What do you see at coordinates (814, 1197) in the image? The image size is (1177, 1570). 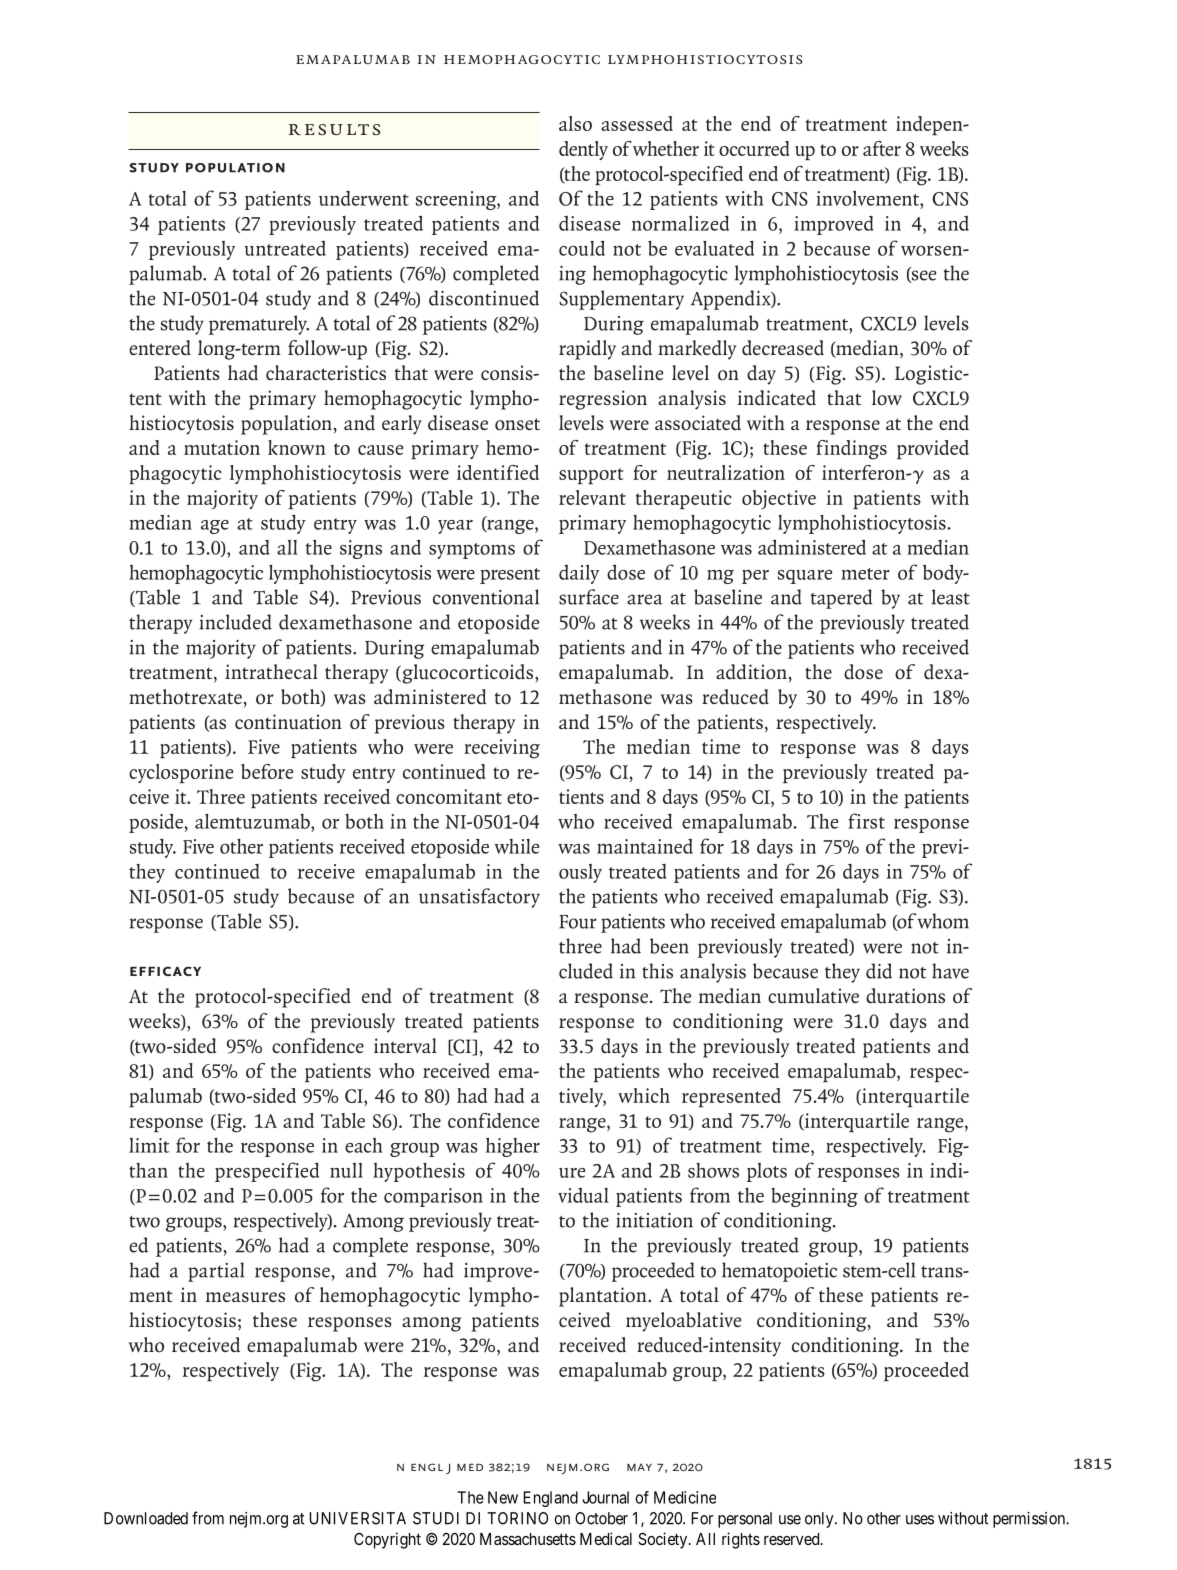 I see `beginning` at bounding box center [814, 1197].
